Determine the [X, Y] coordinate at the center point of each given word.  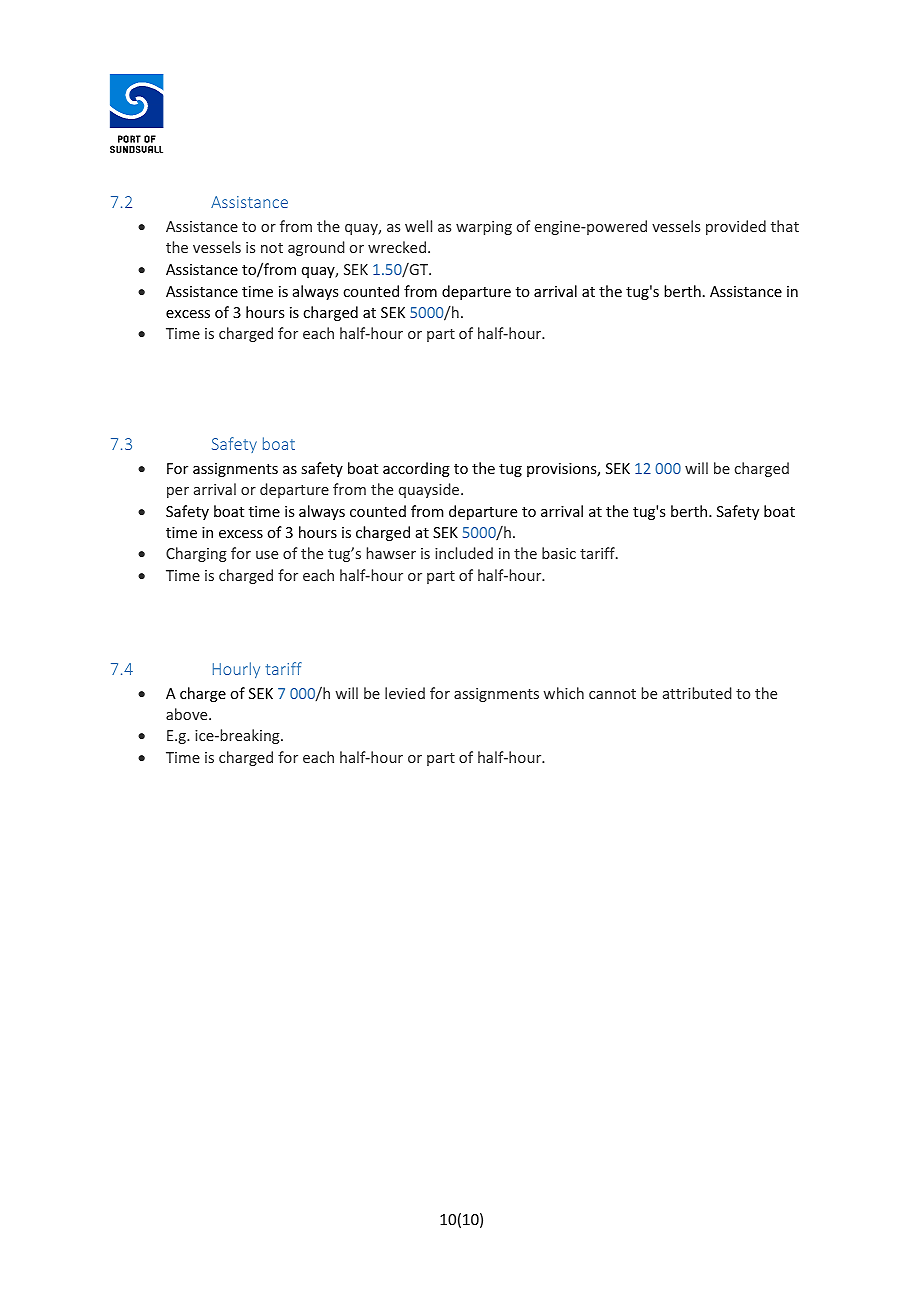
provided [736, 227]
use [267, 555]
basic [559, 553]
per [178, 492]
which [564, 693]
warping [484, 228]
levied [405, 693]
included [464, 553]
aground [316, 248]
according [416, 469]
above [188, 714]
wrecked [397, 247]
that [785, 226]
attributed [697, 693]
